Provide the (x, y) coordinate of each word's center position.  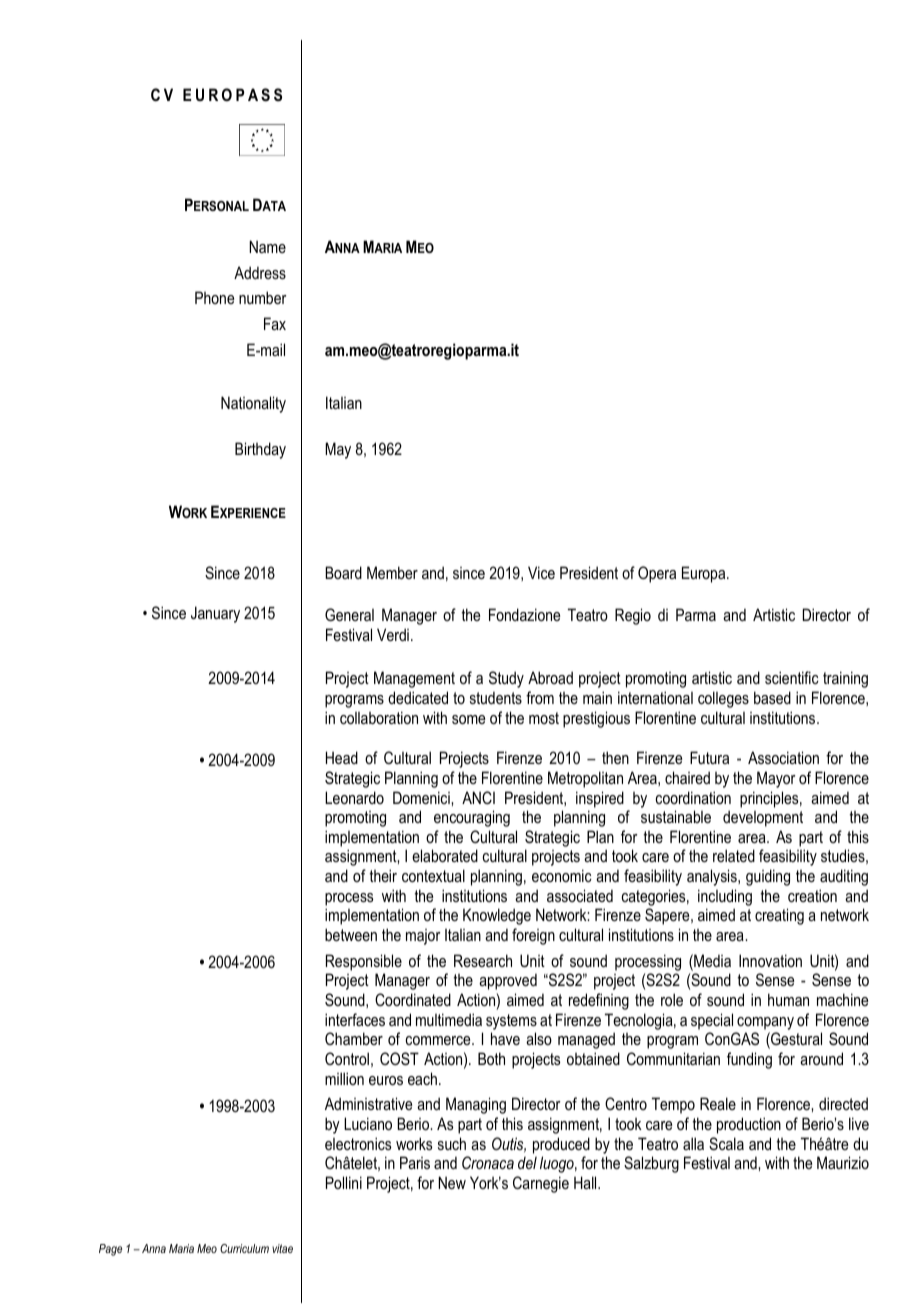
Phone (214, 297)
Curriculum (244, 1248)
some (468, 719)
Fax (275, 323)
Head (342, 757)
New (452, 1182)
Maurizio (843, 1162)
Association (783, 757)
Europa (705, 574)
